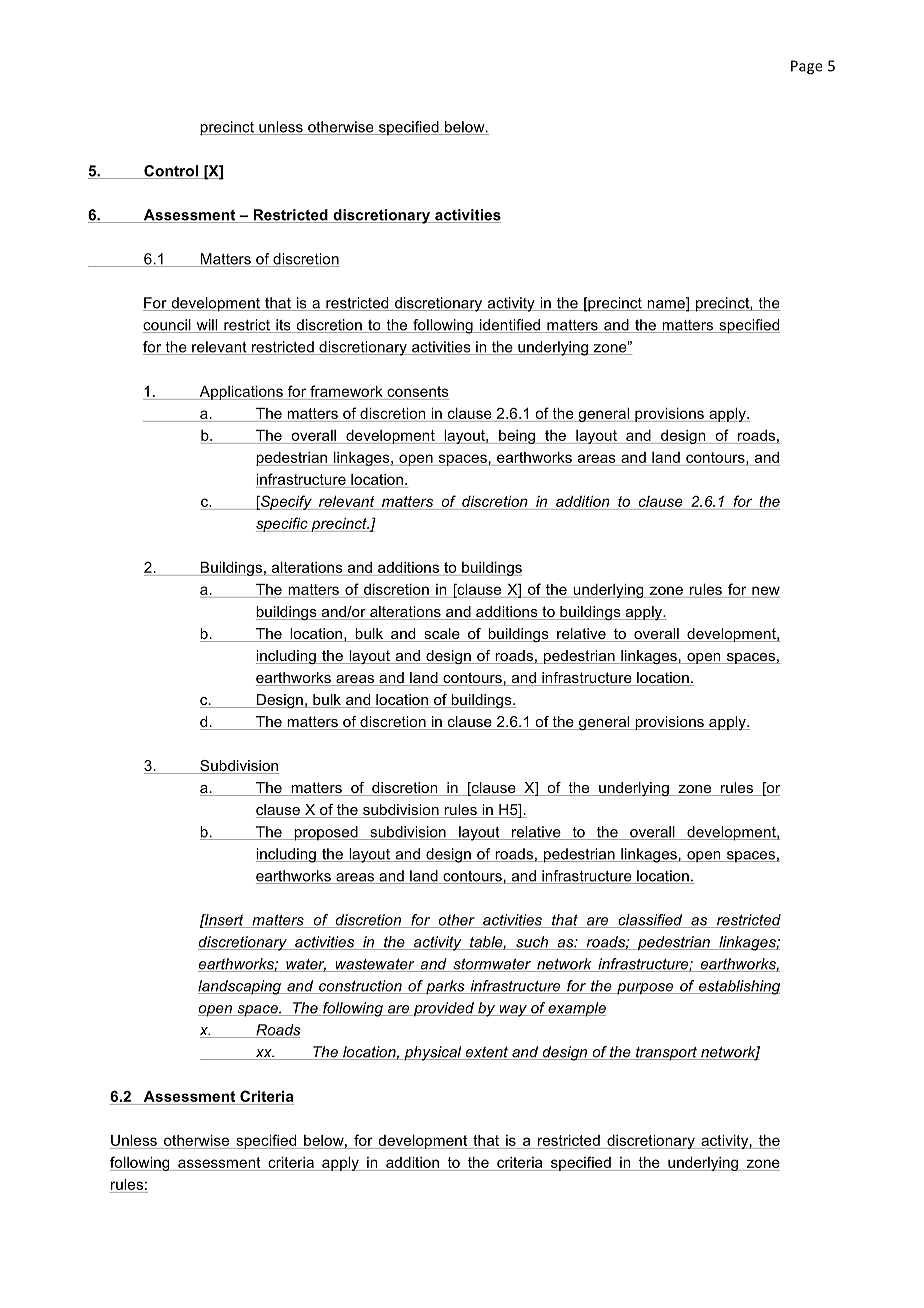 This page has width=924, height=1308. What do you see at coordinates (171, 172) in the page?
I see `Control` at bounding box center [171, 172].
